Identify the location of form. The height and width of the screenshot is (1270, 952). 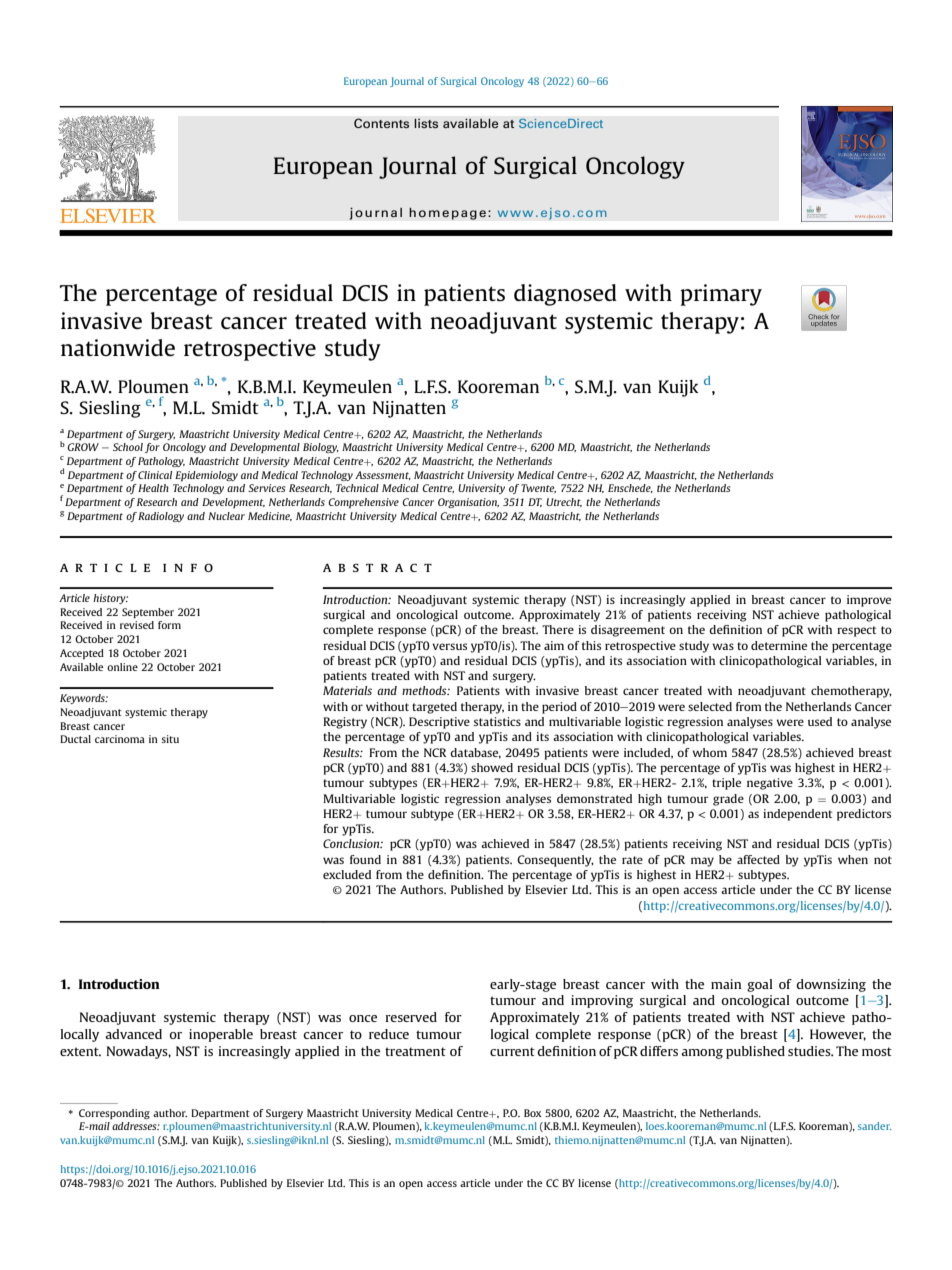
(169, 625).
